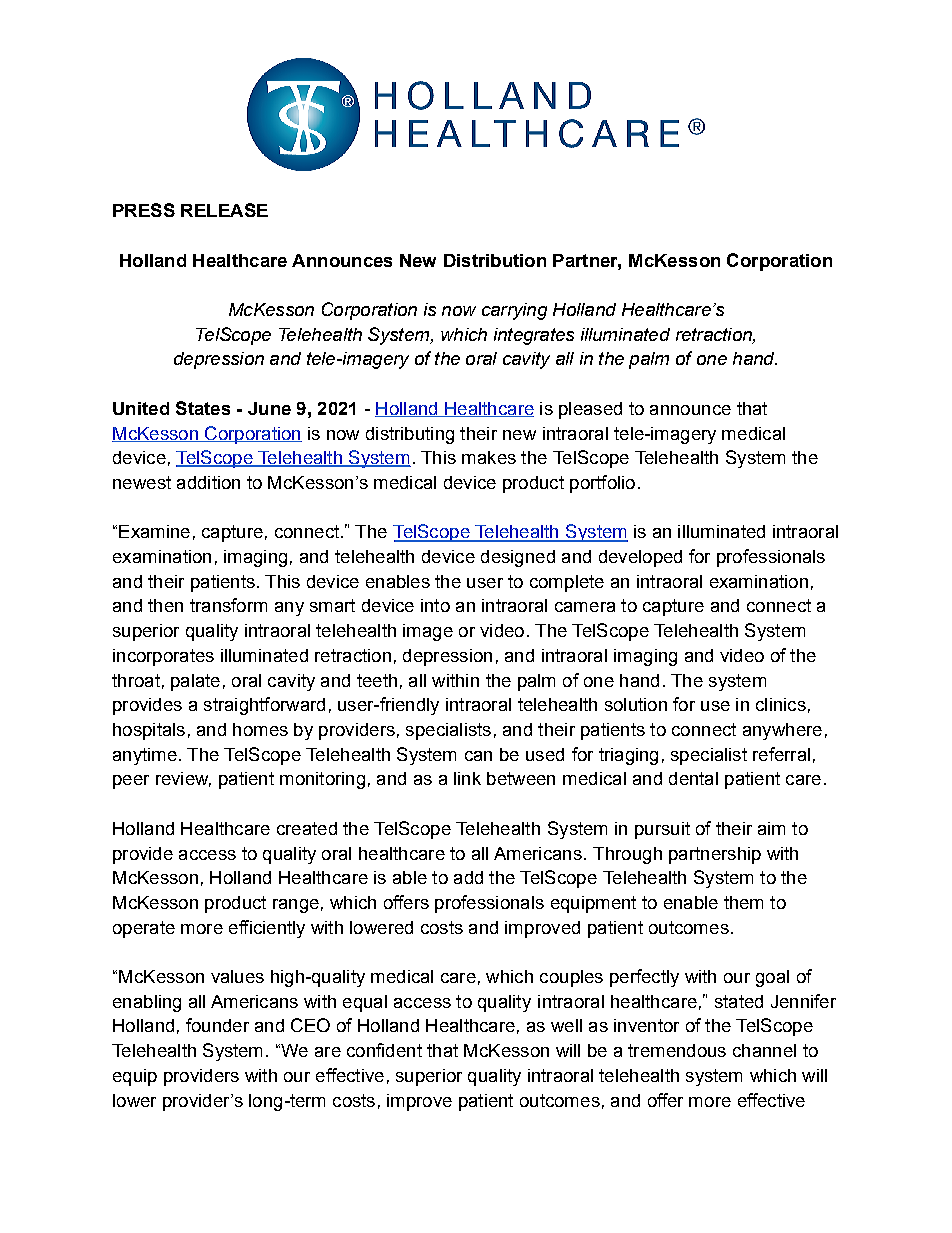 The image size is (952, 1233). Describe the element at coordinates (590, 410) in the screenshot. I see `pleased` at that location.
